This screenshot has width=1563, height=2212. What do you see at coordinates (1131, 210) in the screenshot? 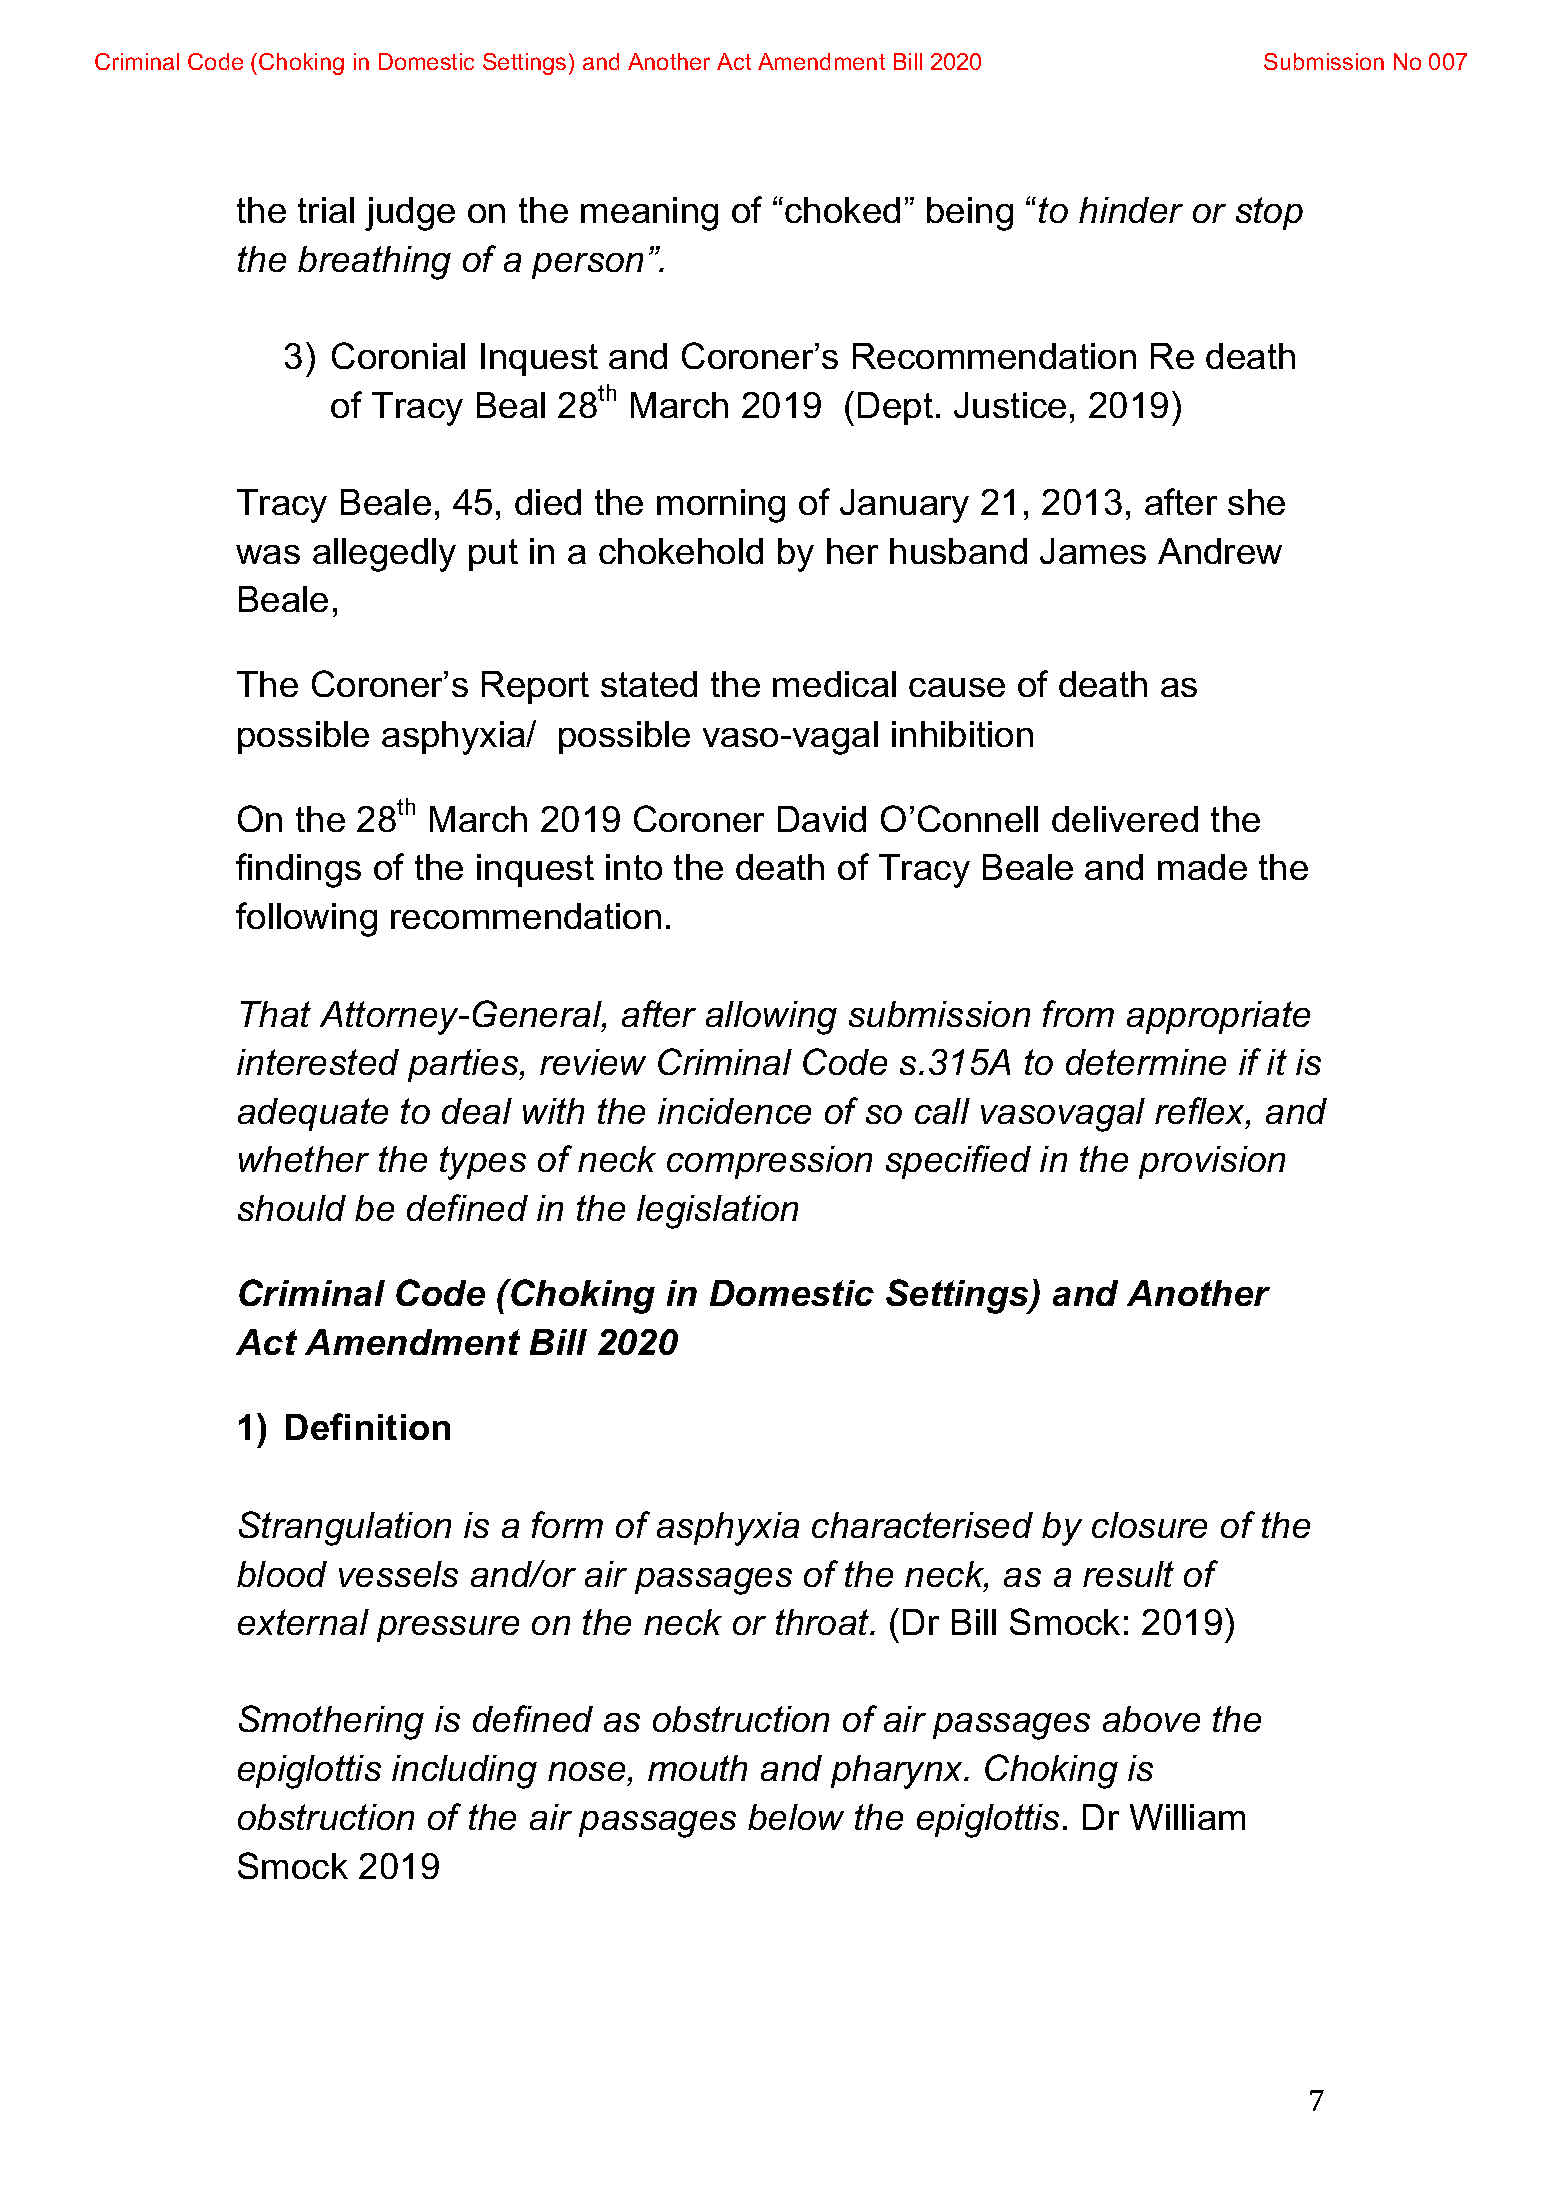
I see `hinder` at bounding box center [1131, 210].
